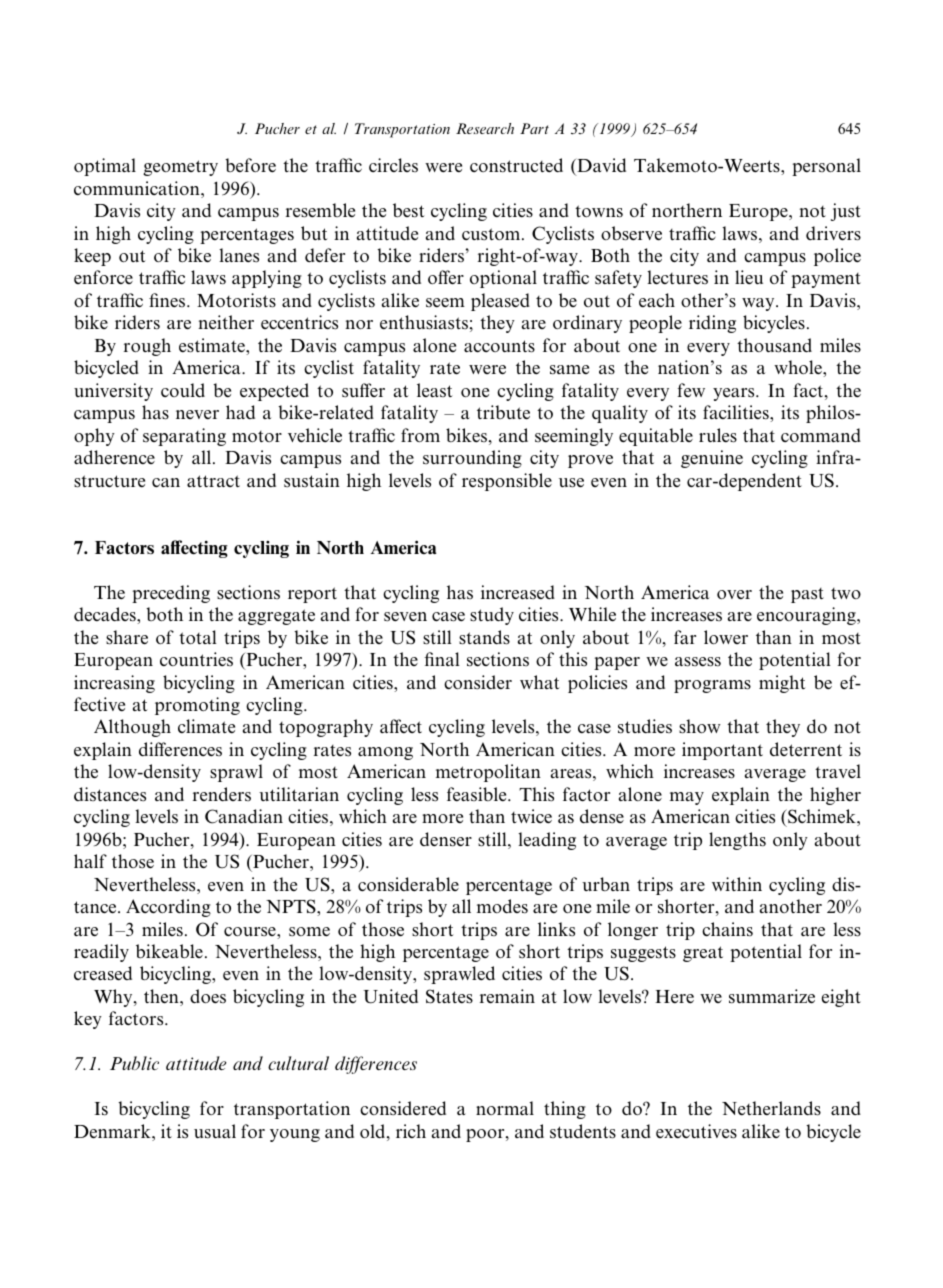 This document has width=943, height=1288. Describe the element at coordinates (726, 637) in the document. I see `lower` at that location.
